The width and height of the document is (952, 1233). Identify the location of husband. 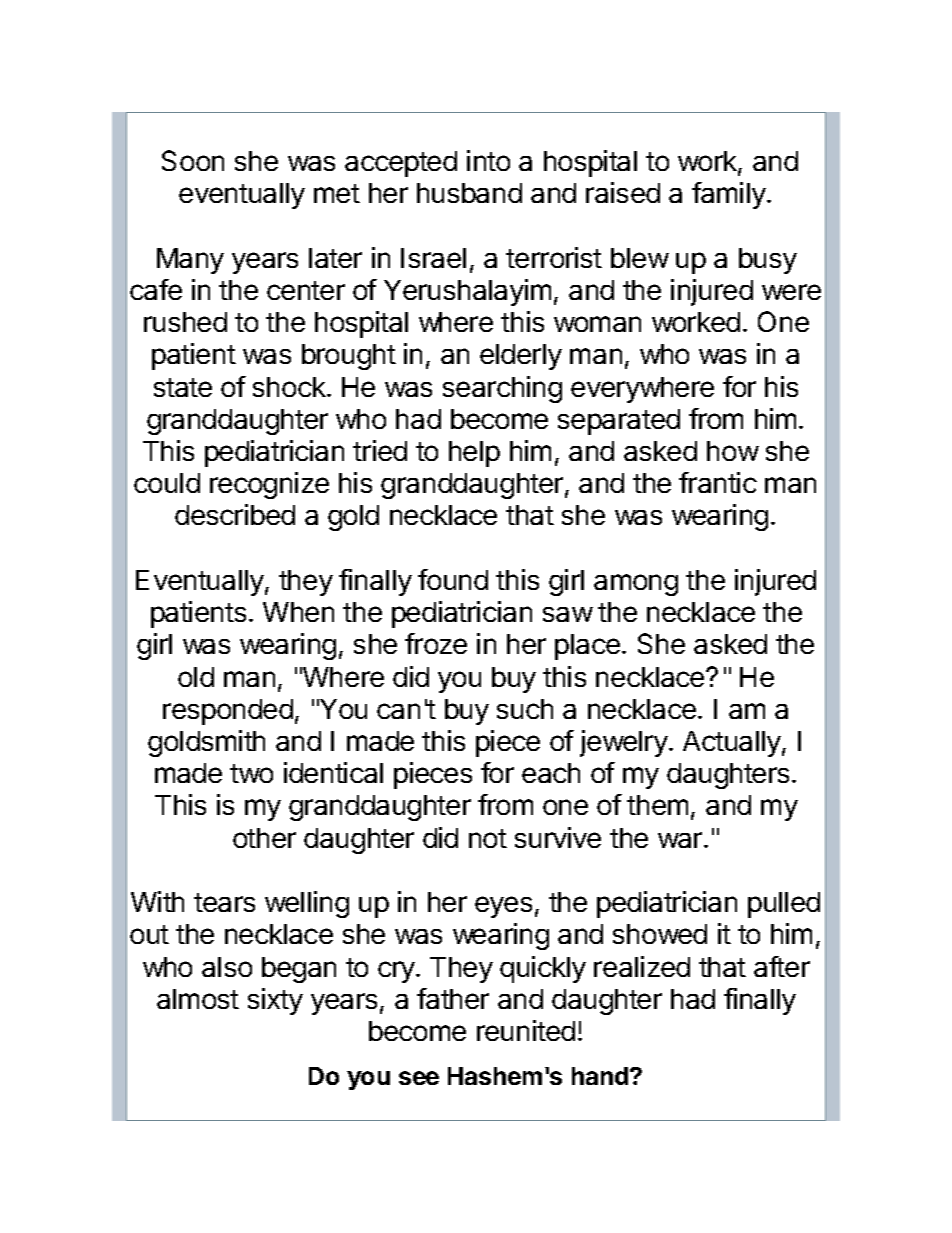
(469, 193).
